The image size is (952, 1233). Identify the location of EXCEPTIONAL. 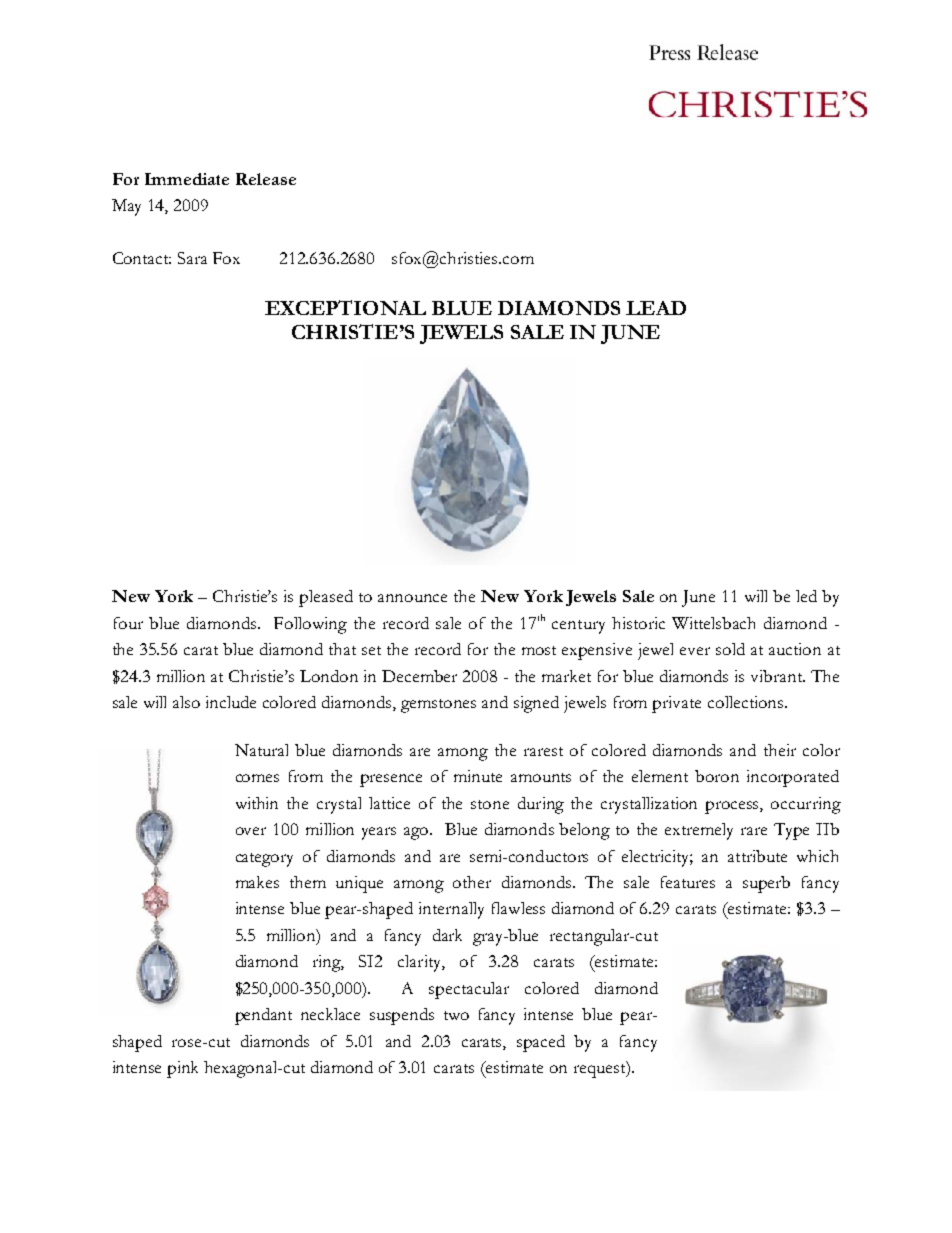
(345, 307).
